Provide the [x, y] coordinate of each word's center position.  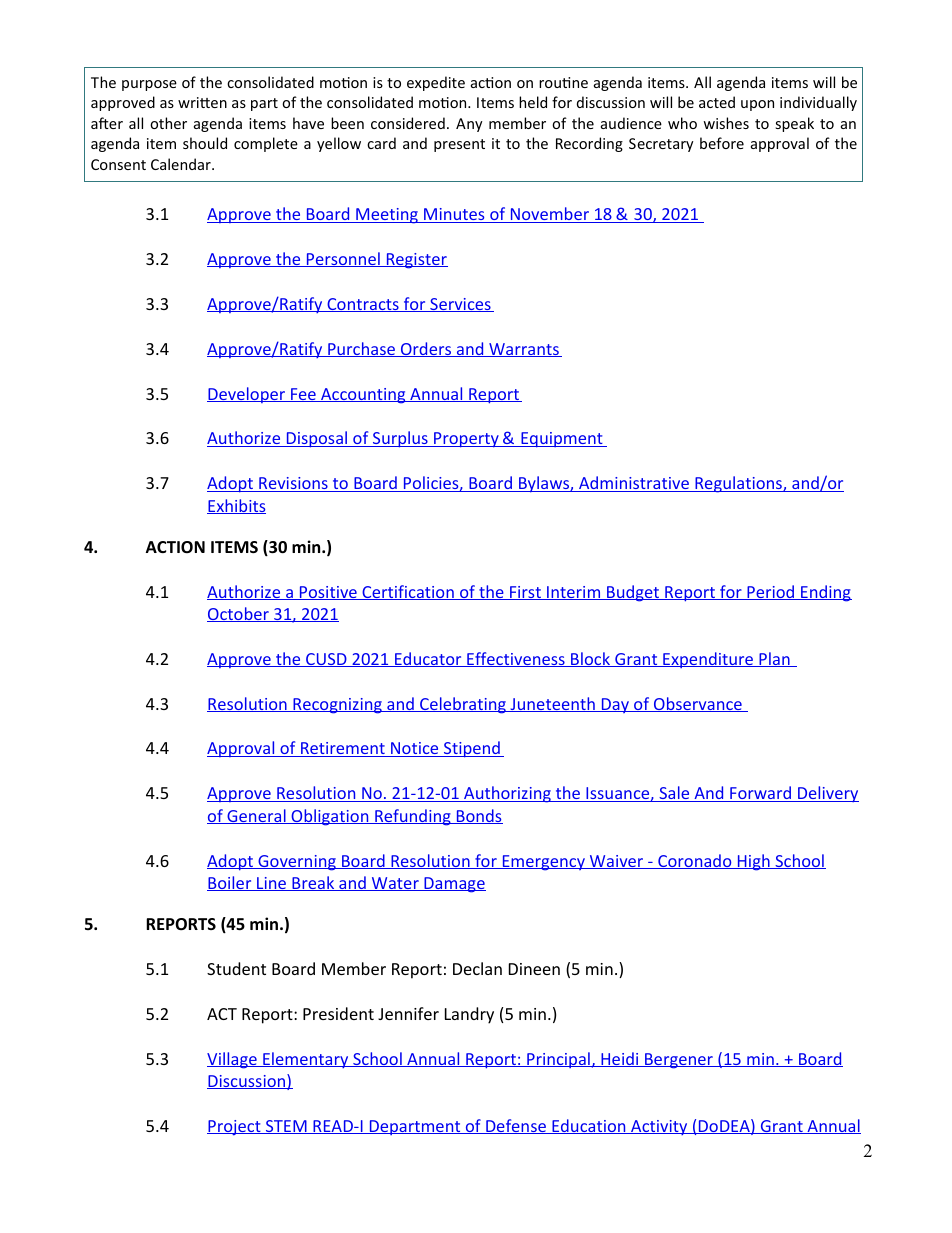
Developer [247, 395]
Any [469, 125]
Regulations [738, 484]
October [239, 614]
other [168, 123]
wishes [726, 123]
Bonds [478, 816]
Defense [516, 1126]
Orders [426, 349]
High [753, 862]
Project [235, 1128]
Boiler [230, 883]
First [525, 593]
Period [771, 592]
